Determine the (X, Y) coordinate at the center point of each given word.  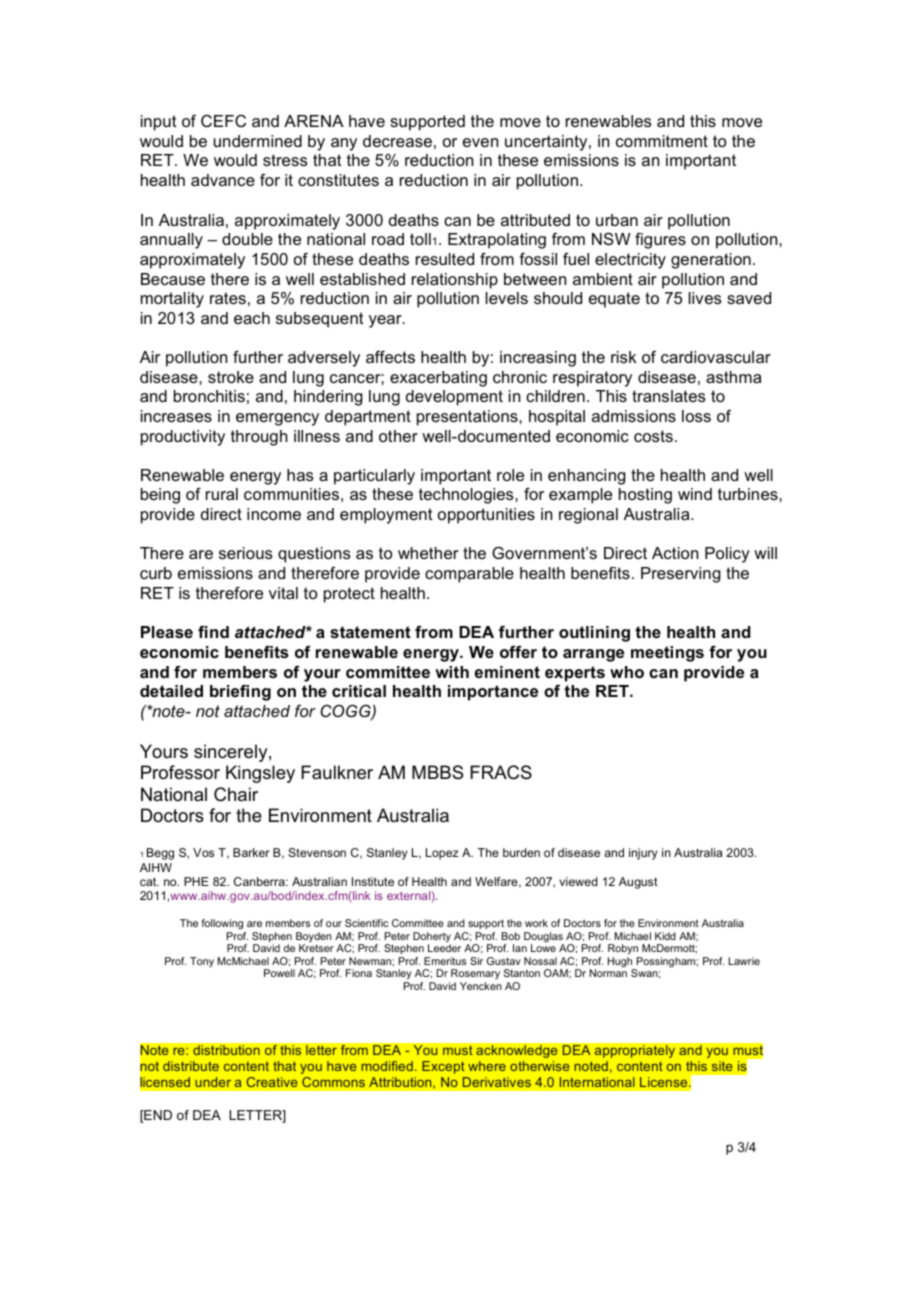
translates (669, 396)
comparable (469, 575)
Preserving (681, 575)
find (213, 631)
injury (643, 854)
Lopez (442, 854)
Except (443, 1067)
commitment (662, 141)
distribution (226, 1050)
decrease (397, 141)
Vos (203, 852)
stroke (231, 377)
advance (223, 180)
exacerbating (438, 379)
